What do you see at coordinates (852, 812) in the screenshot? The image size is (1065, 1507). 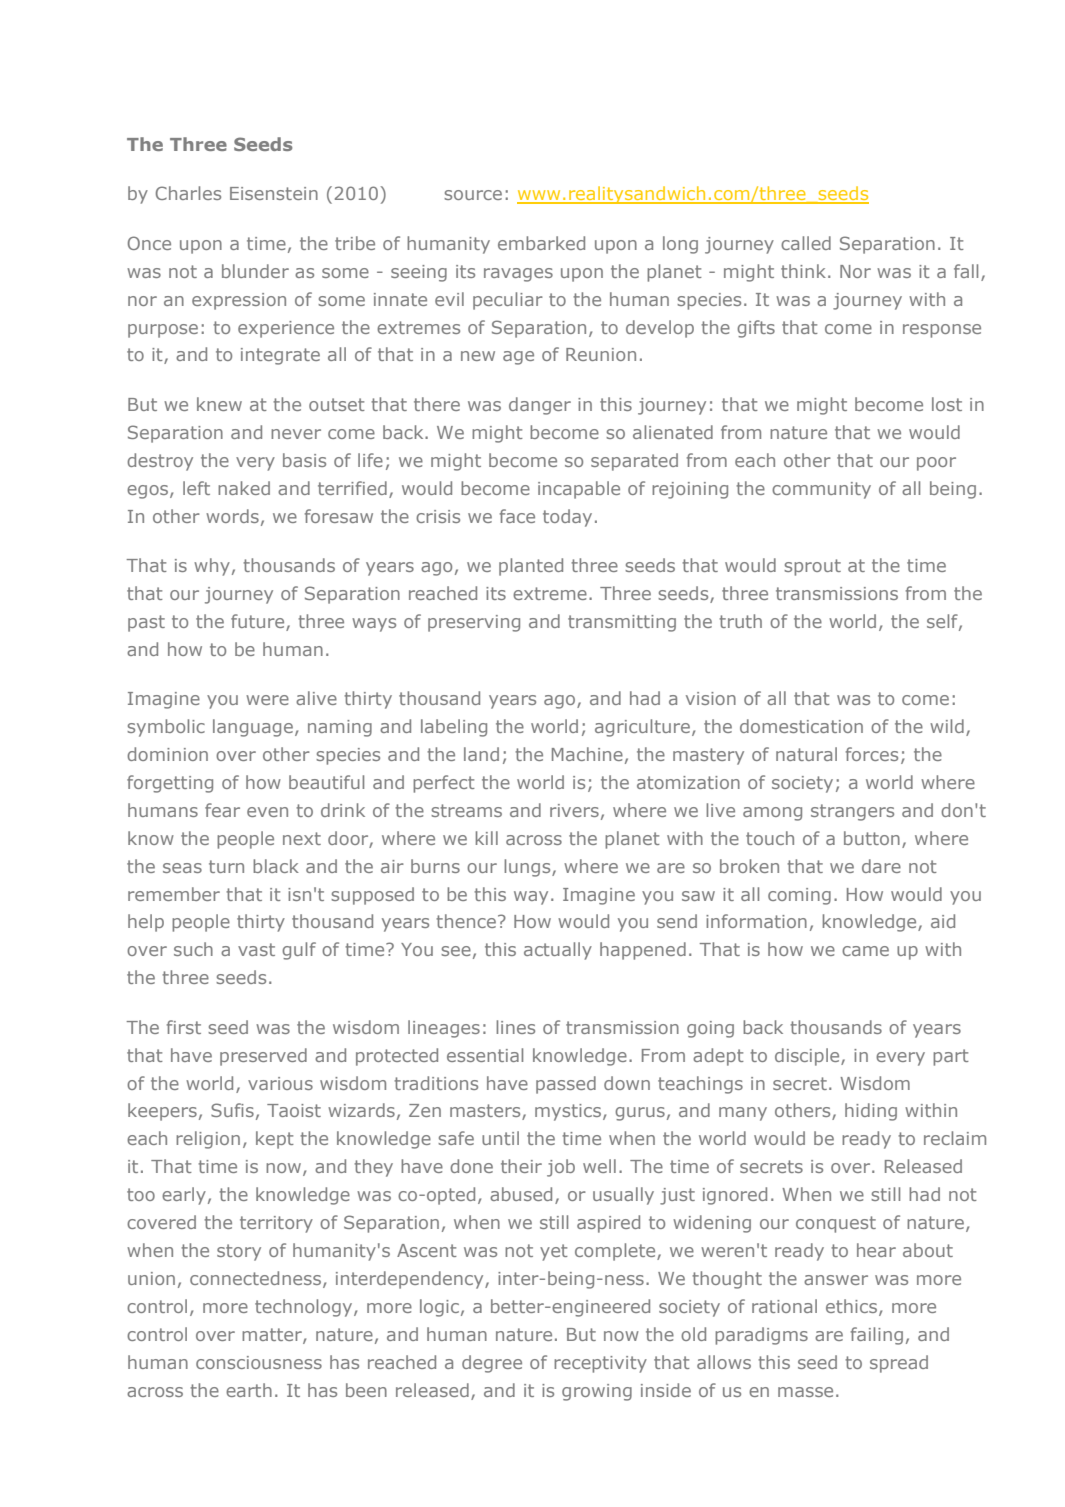 I see `strangers` at bounding box center [852, 812].
